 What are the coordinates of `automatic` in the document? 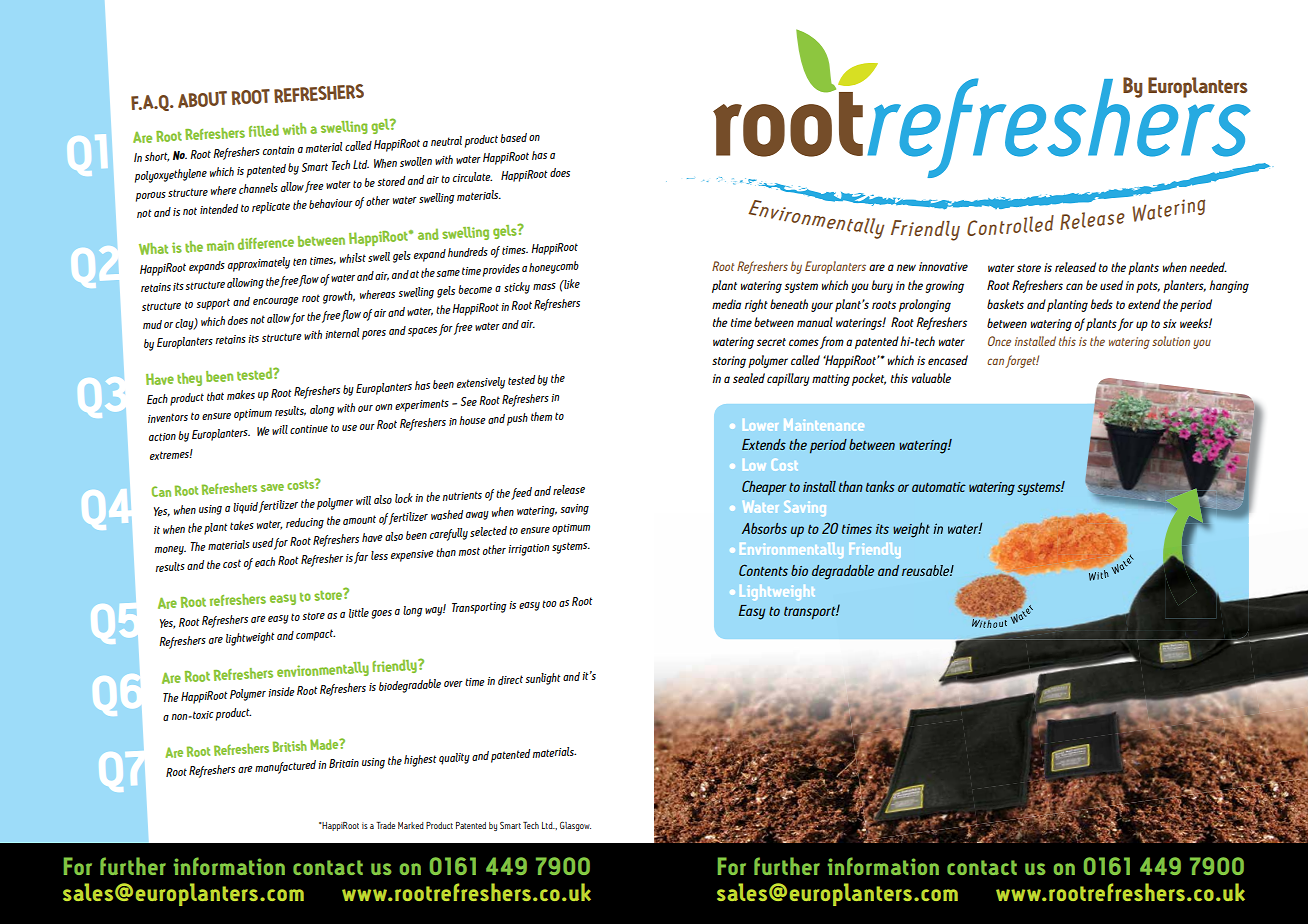 It's located at (939, 487).
